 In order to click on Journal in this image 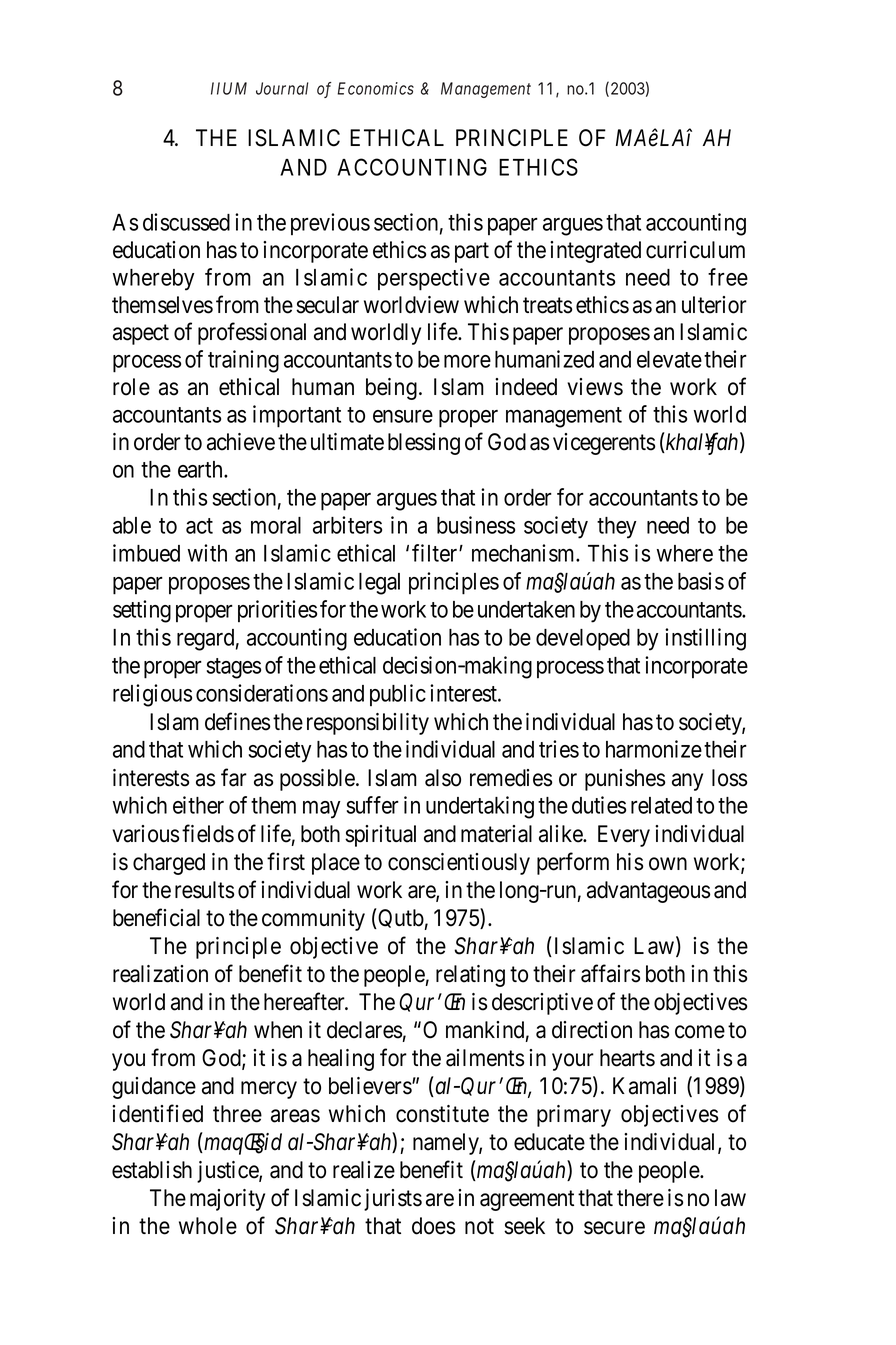, I will do `click(282, 88)`.
